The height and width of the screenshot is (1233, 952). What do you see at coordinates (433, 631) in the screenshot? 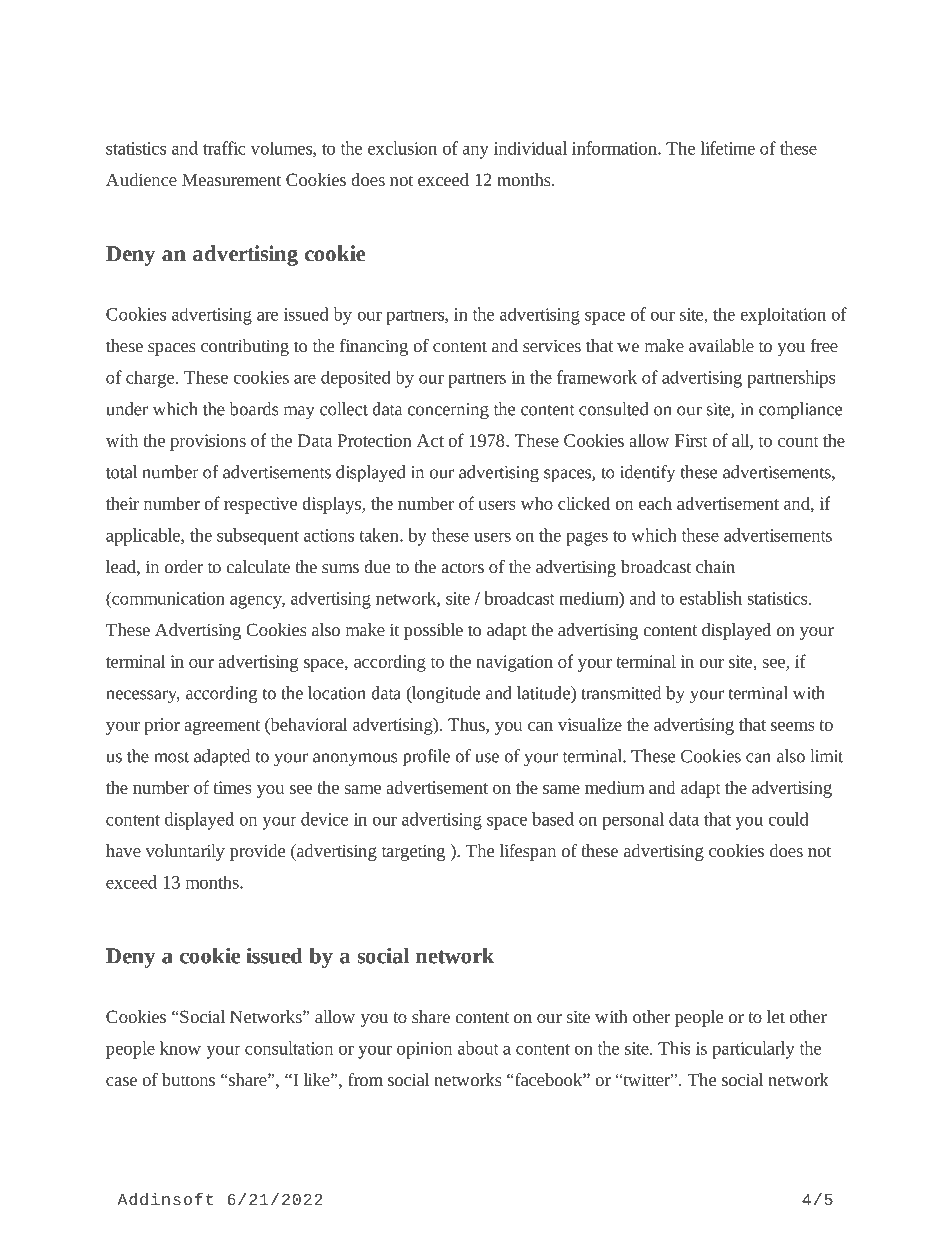
I see `possible` at bounding box center [433, 631].
